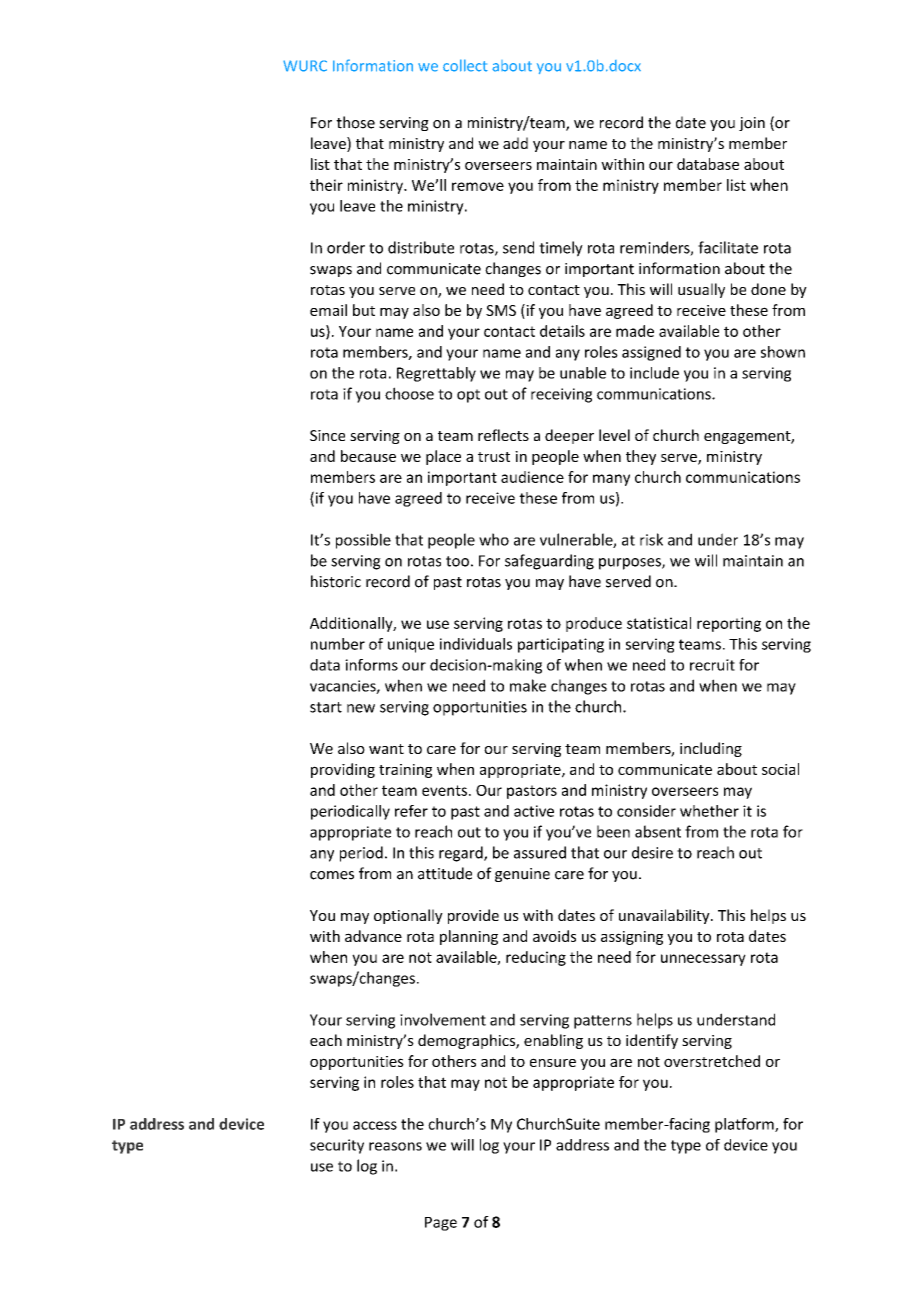 This screenshot has height=1308, width=924. What do you see at coordinates (465, 65) in the screenshot?
I see `collect` at bounding box center [465, 65].
